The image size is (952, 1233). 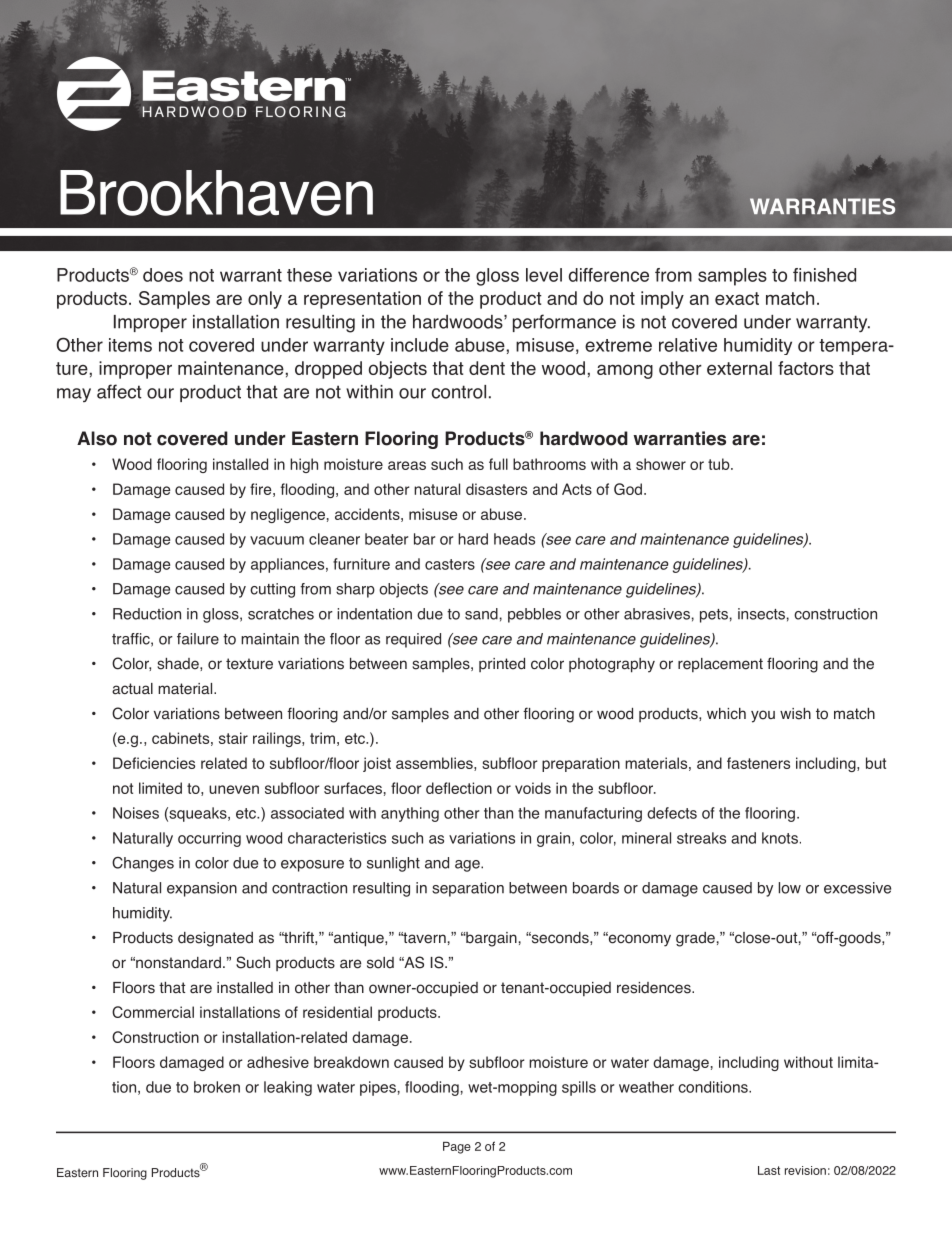 What do you see at coordinates (544, 275) in the screenshot?
I see `level` at bounding box center [544, 275].
